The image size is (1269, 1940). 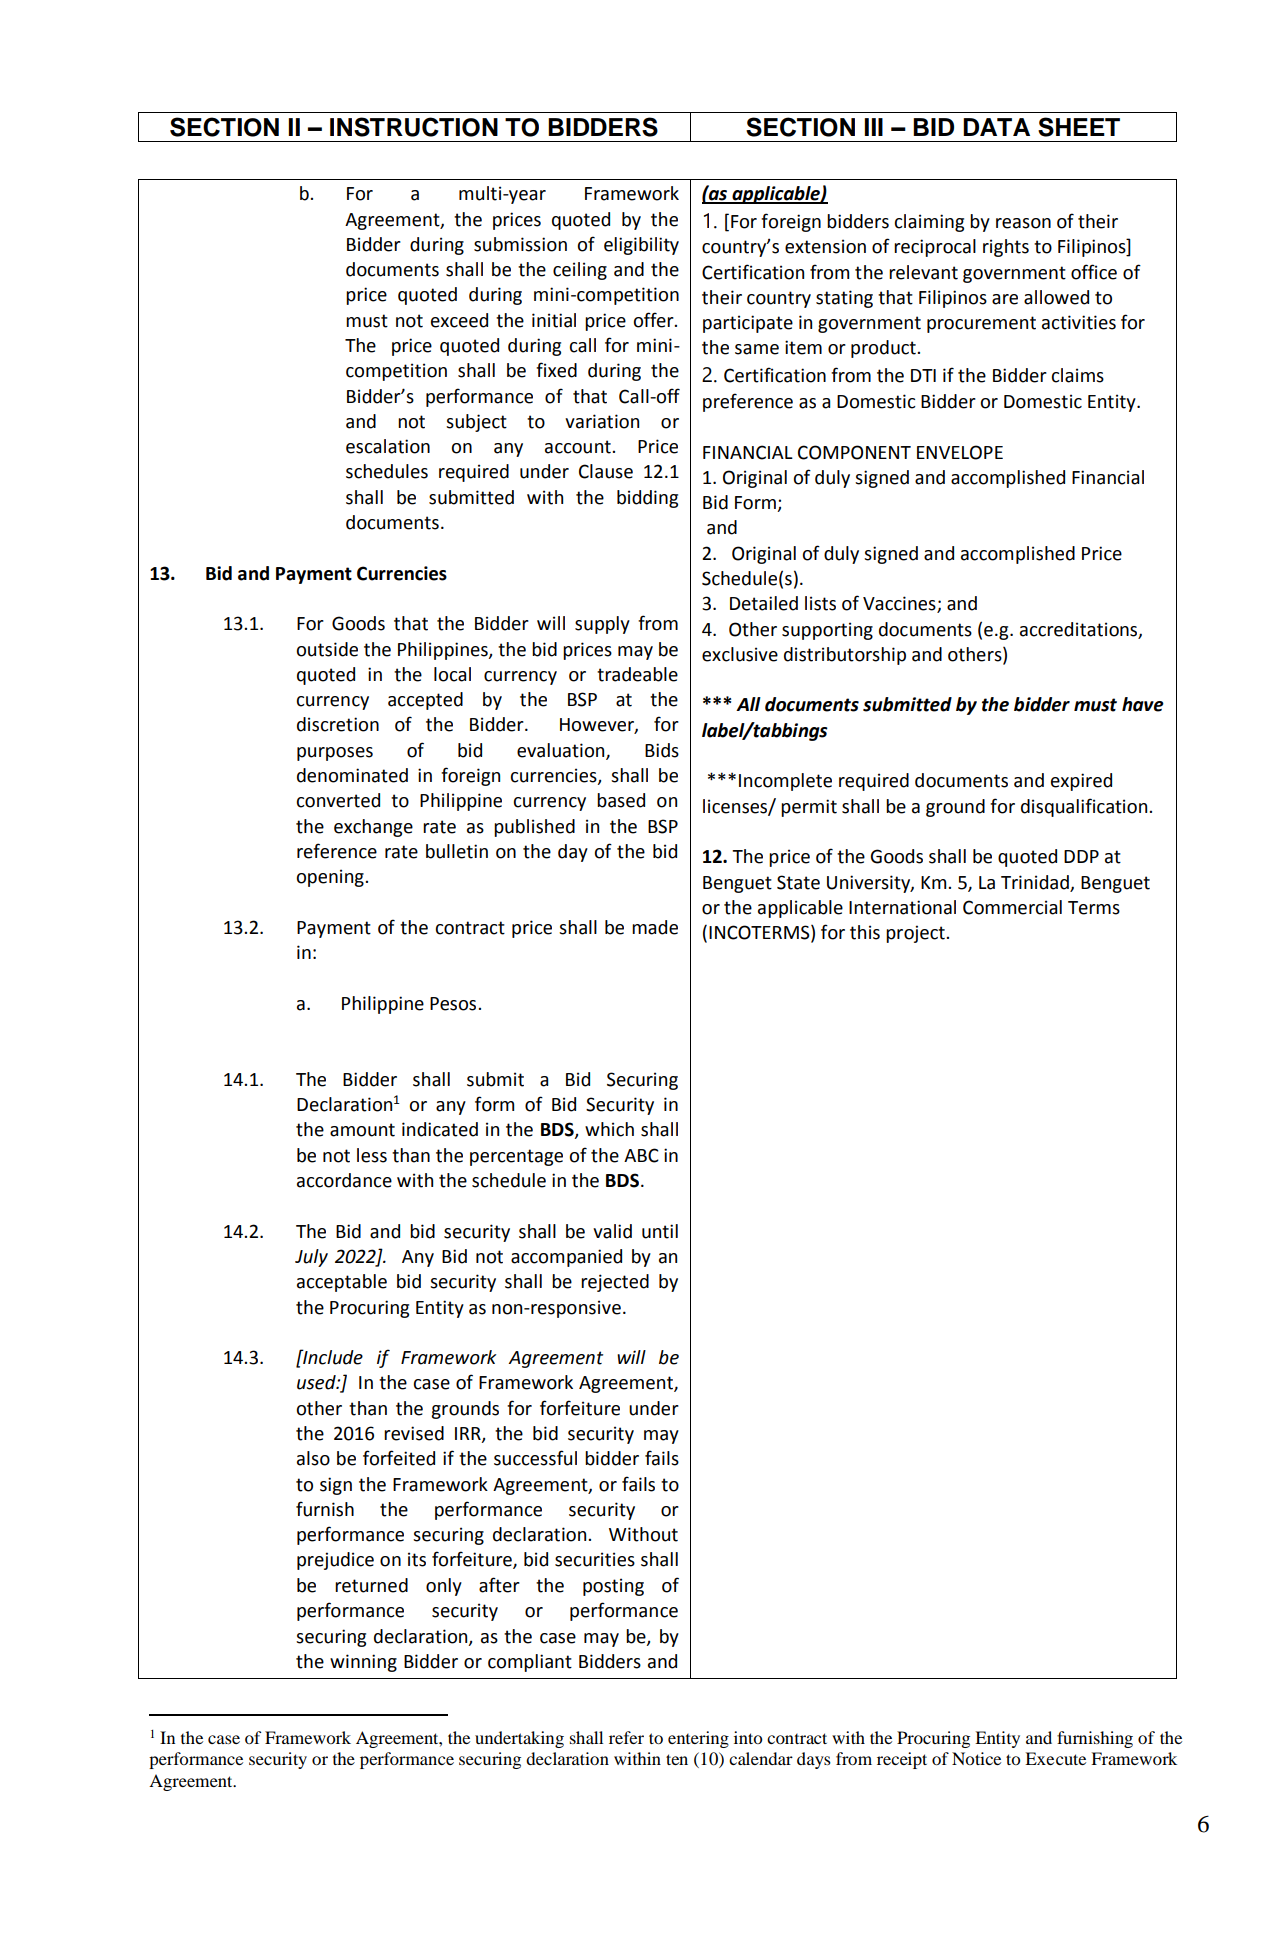 I want to click on Pesos, so click(x=454, y=1004).
